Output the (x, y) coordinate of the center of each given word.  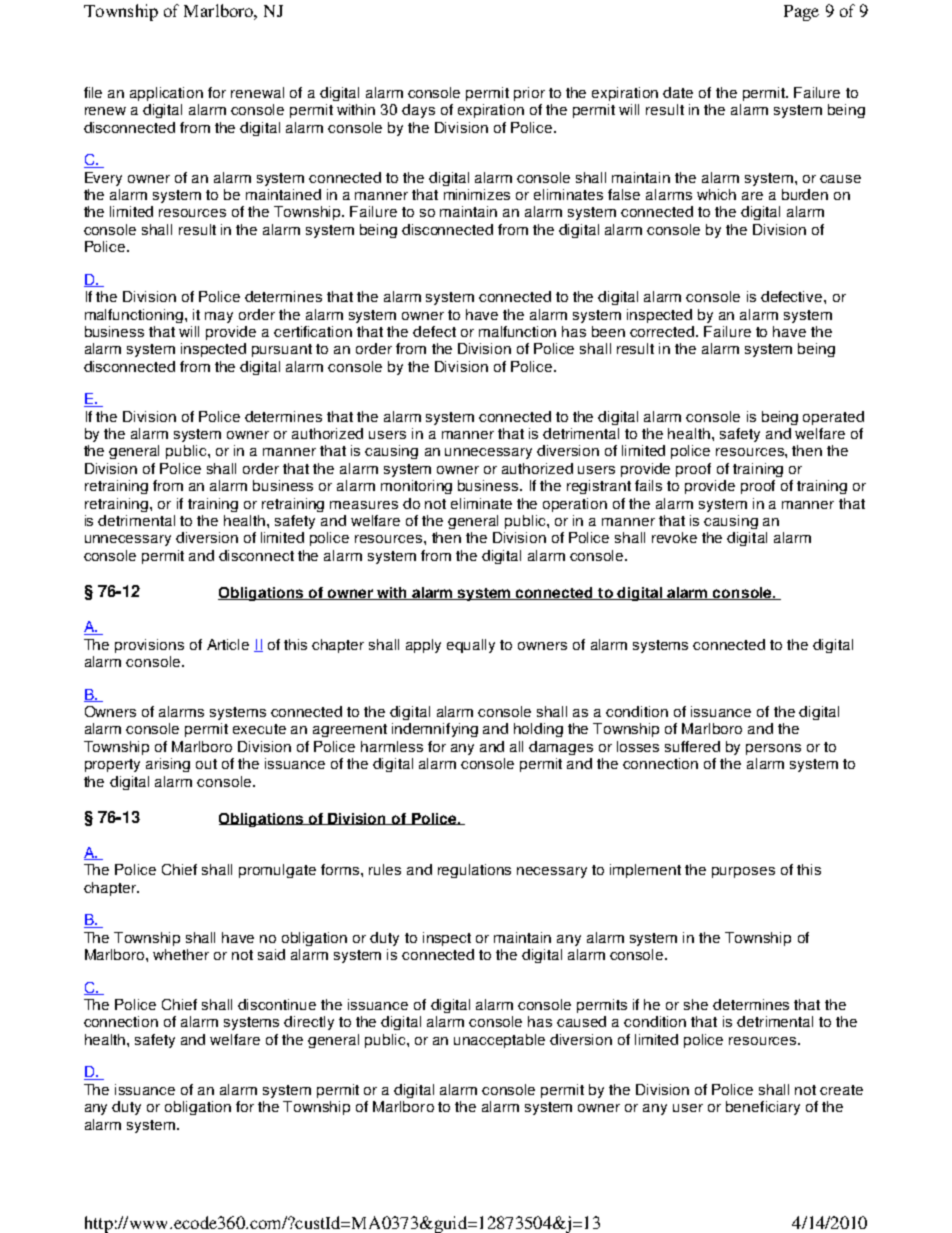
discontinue (277, 1004)
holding (538, 730)
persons (773, 749)
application (166, 94)
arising (168, 765)
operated (833, 418)
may (219, 317)
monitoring (416, 487)
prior (529, 94)
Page (801, 13)
